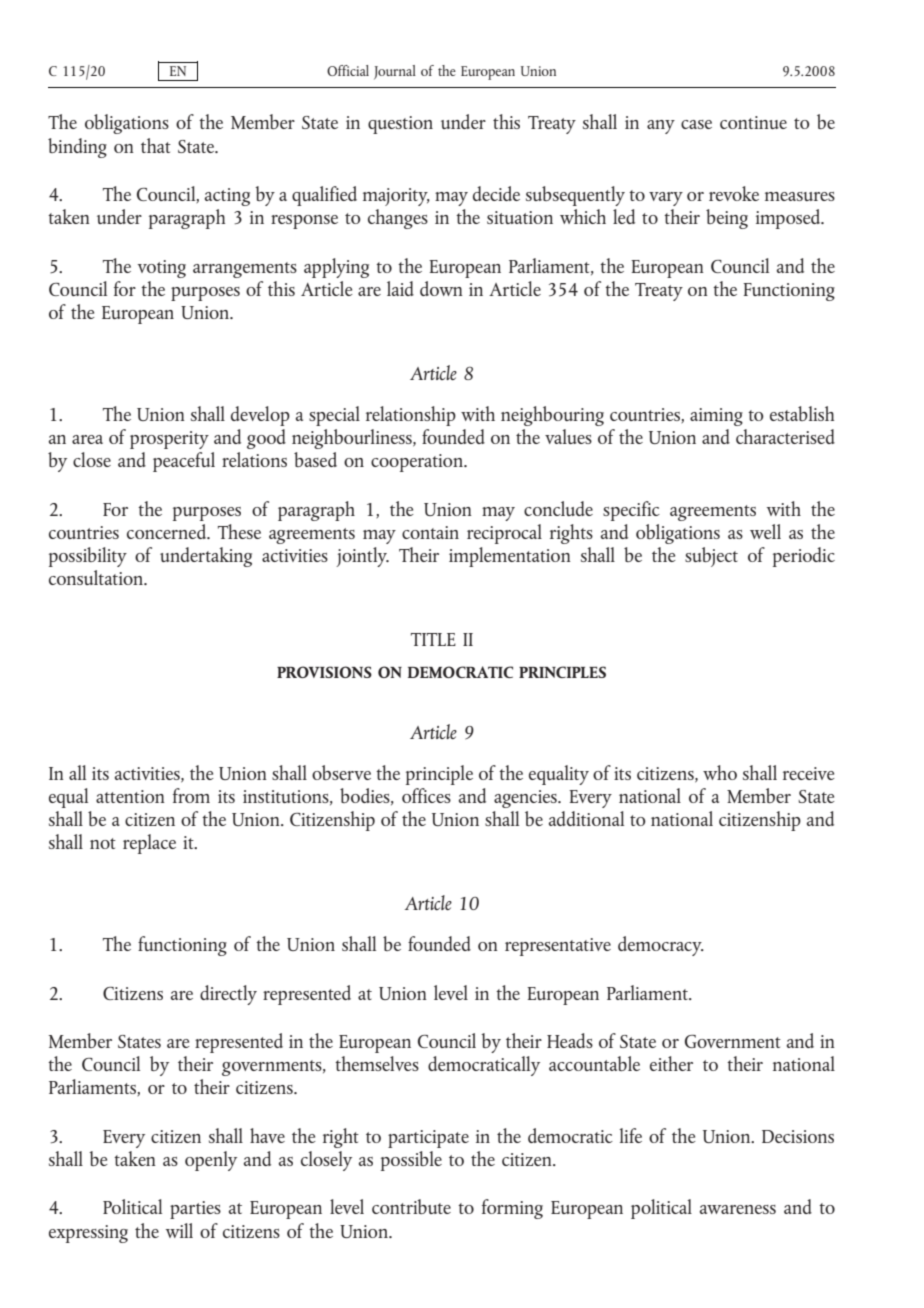  Describe the element at coordinates (400, 125) in the screenshot. I see `question` at that location.
